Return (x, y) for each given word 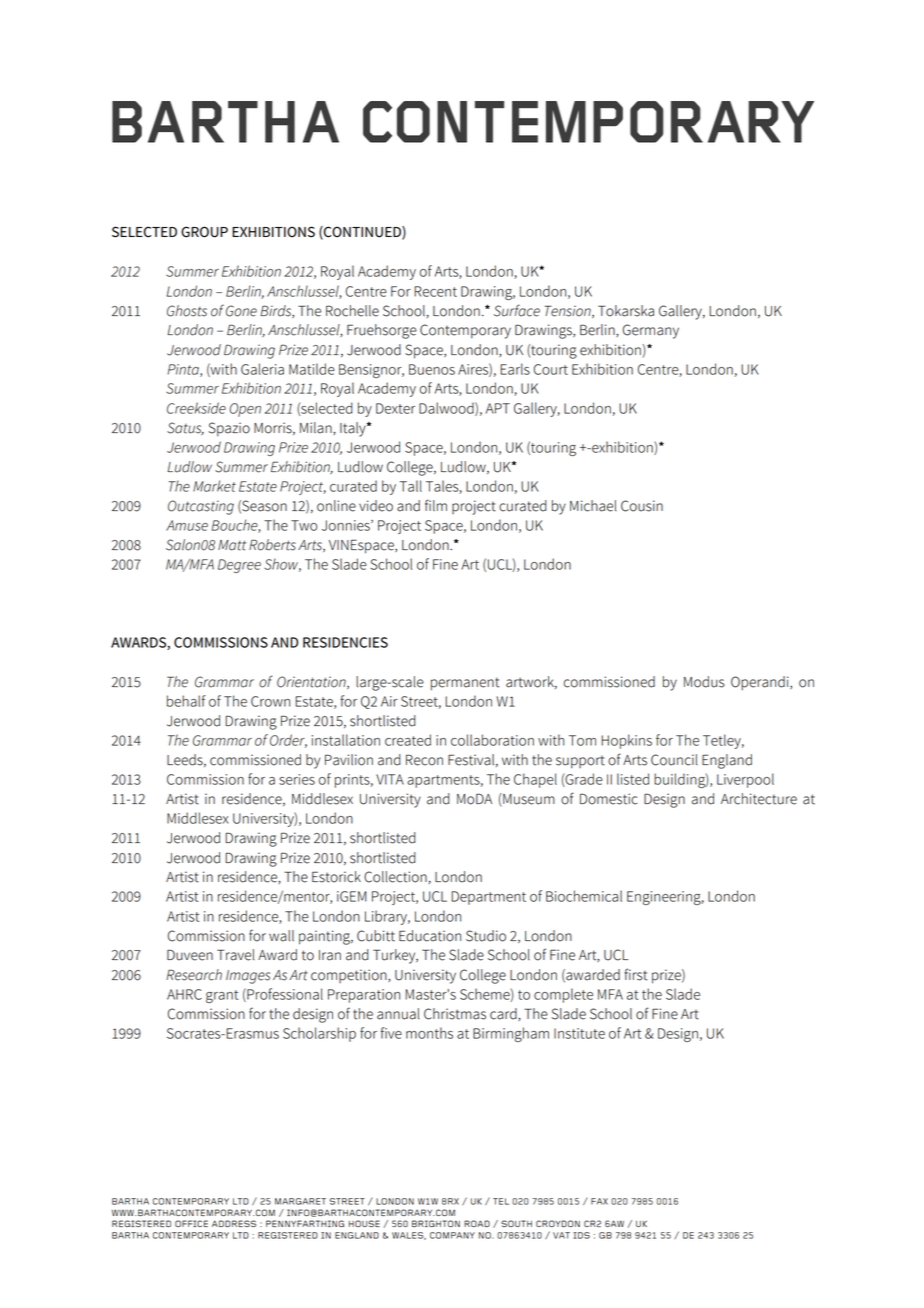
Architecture (759, 799)
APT (498, 408)
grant (222, 996)
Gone (241, 311)
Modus (704, 682)
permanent (465, 684)
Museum (528, 800)
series (297, 779)
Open (245, 410)
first (636, 974)
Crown (270, 701)
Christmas (455, 1014)
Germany (651, 331)
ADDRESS (234, 1223)
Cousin (642, 506)
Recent (435, 291)
